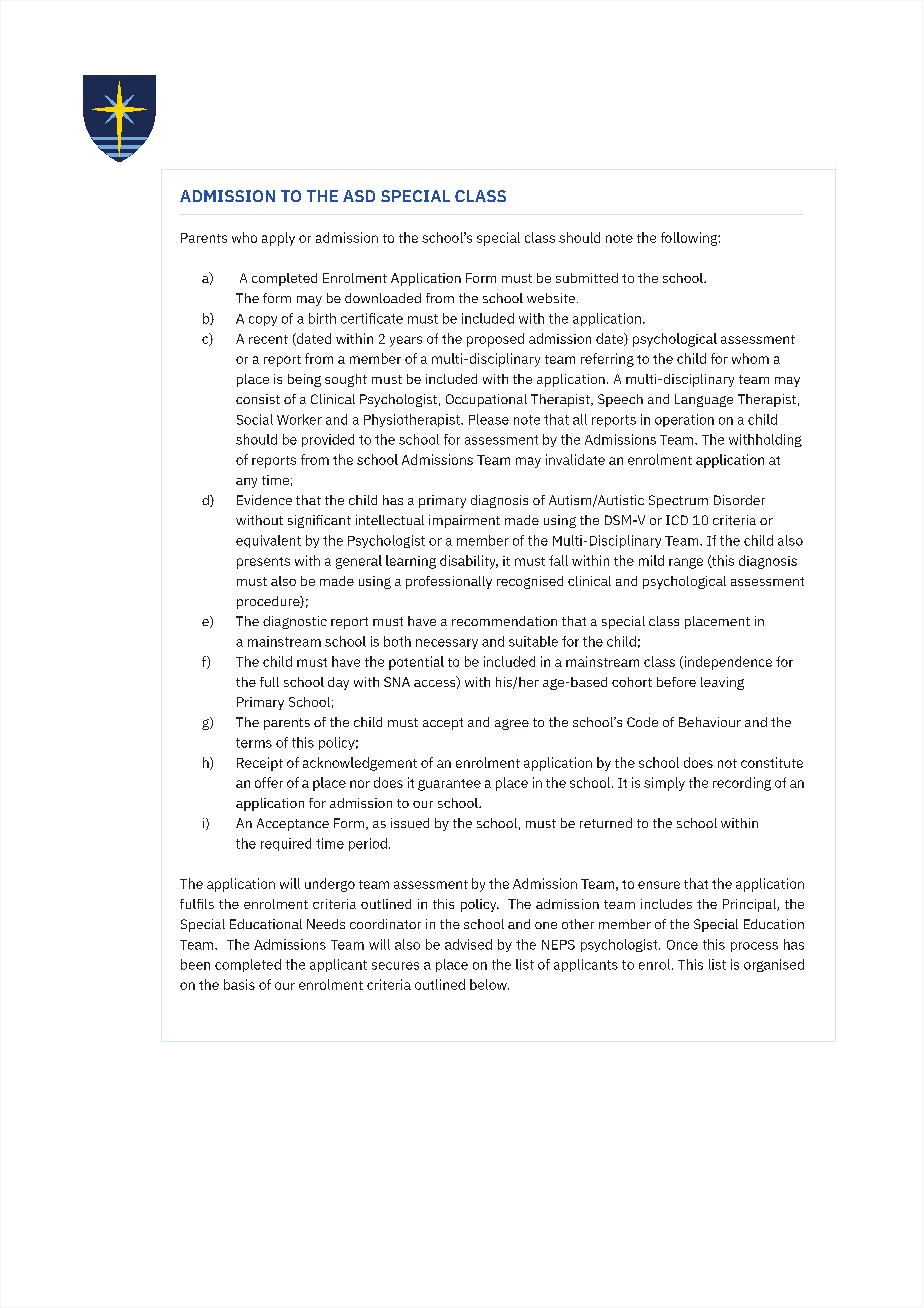 The image size is (924, 1308). Describe the element at coordinates (263, 563) in the screenshot. I see `presents` at that location.
